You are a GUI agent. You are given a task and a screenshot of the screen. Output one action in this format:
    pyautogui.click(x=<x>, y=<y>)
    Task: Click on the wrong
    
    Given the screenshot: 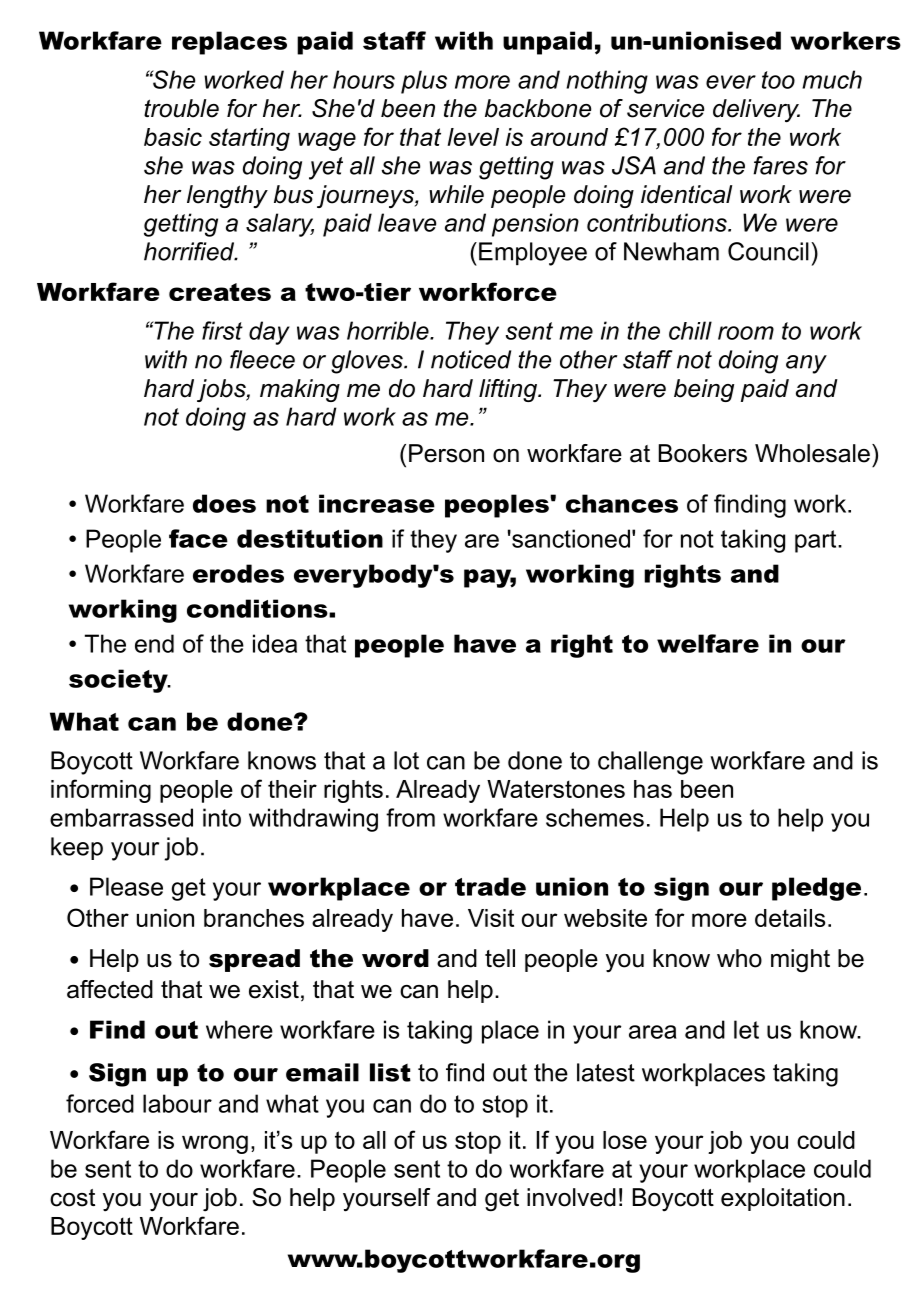 What is the action you would take?
    pyautogui.click(x=215, y=1144)
